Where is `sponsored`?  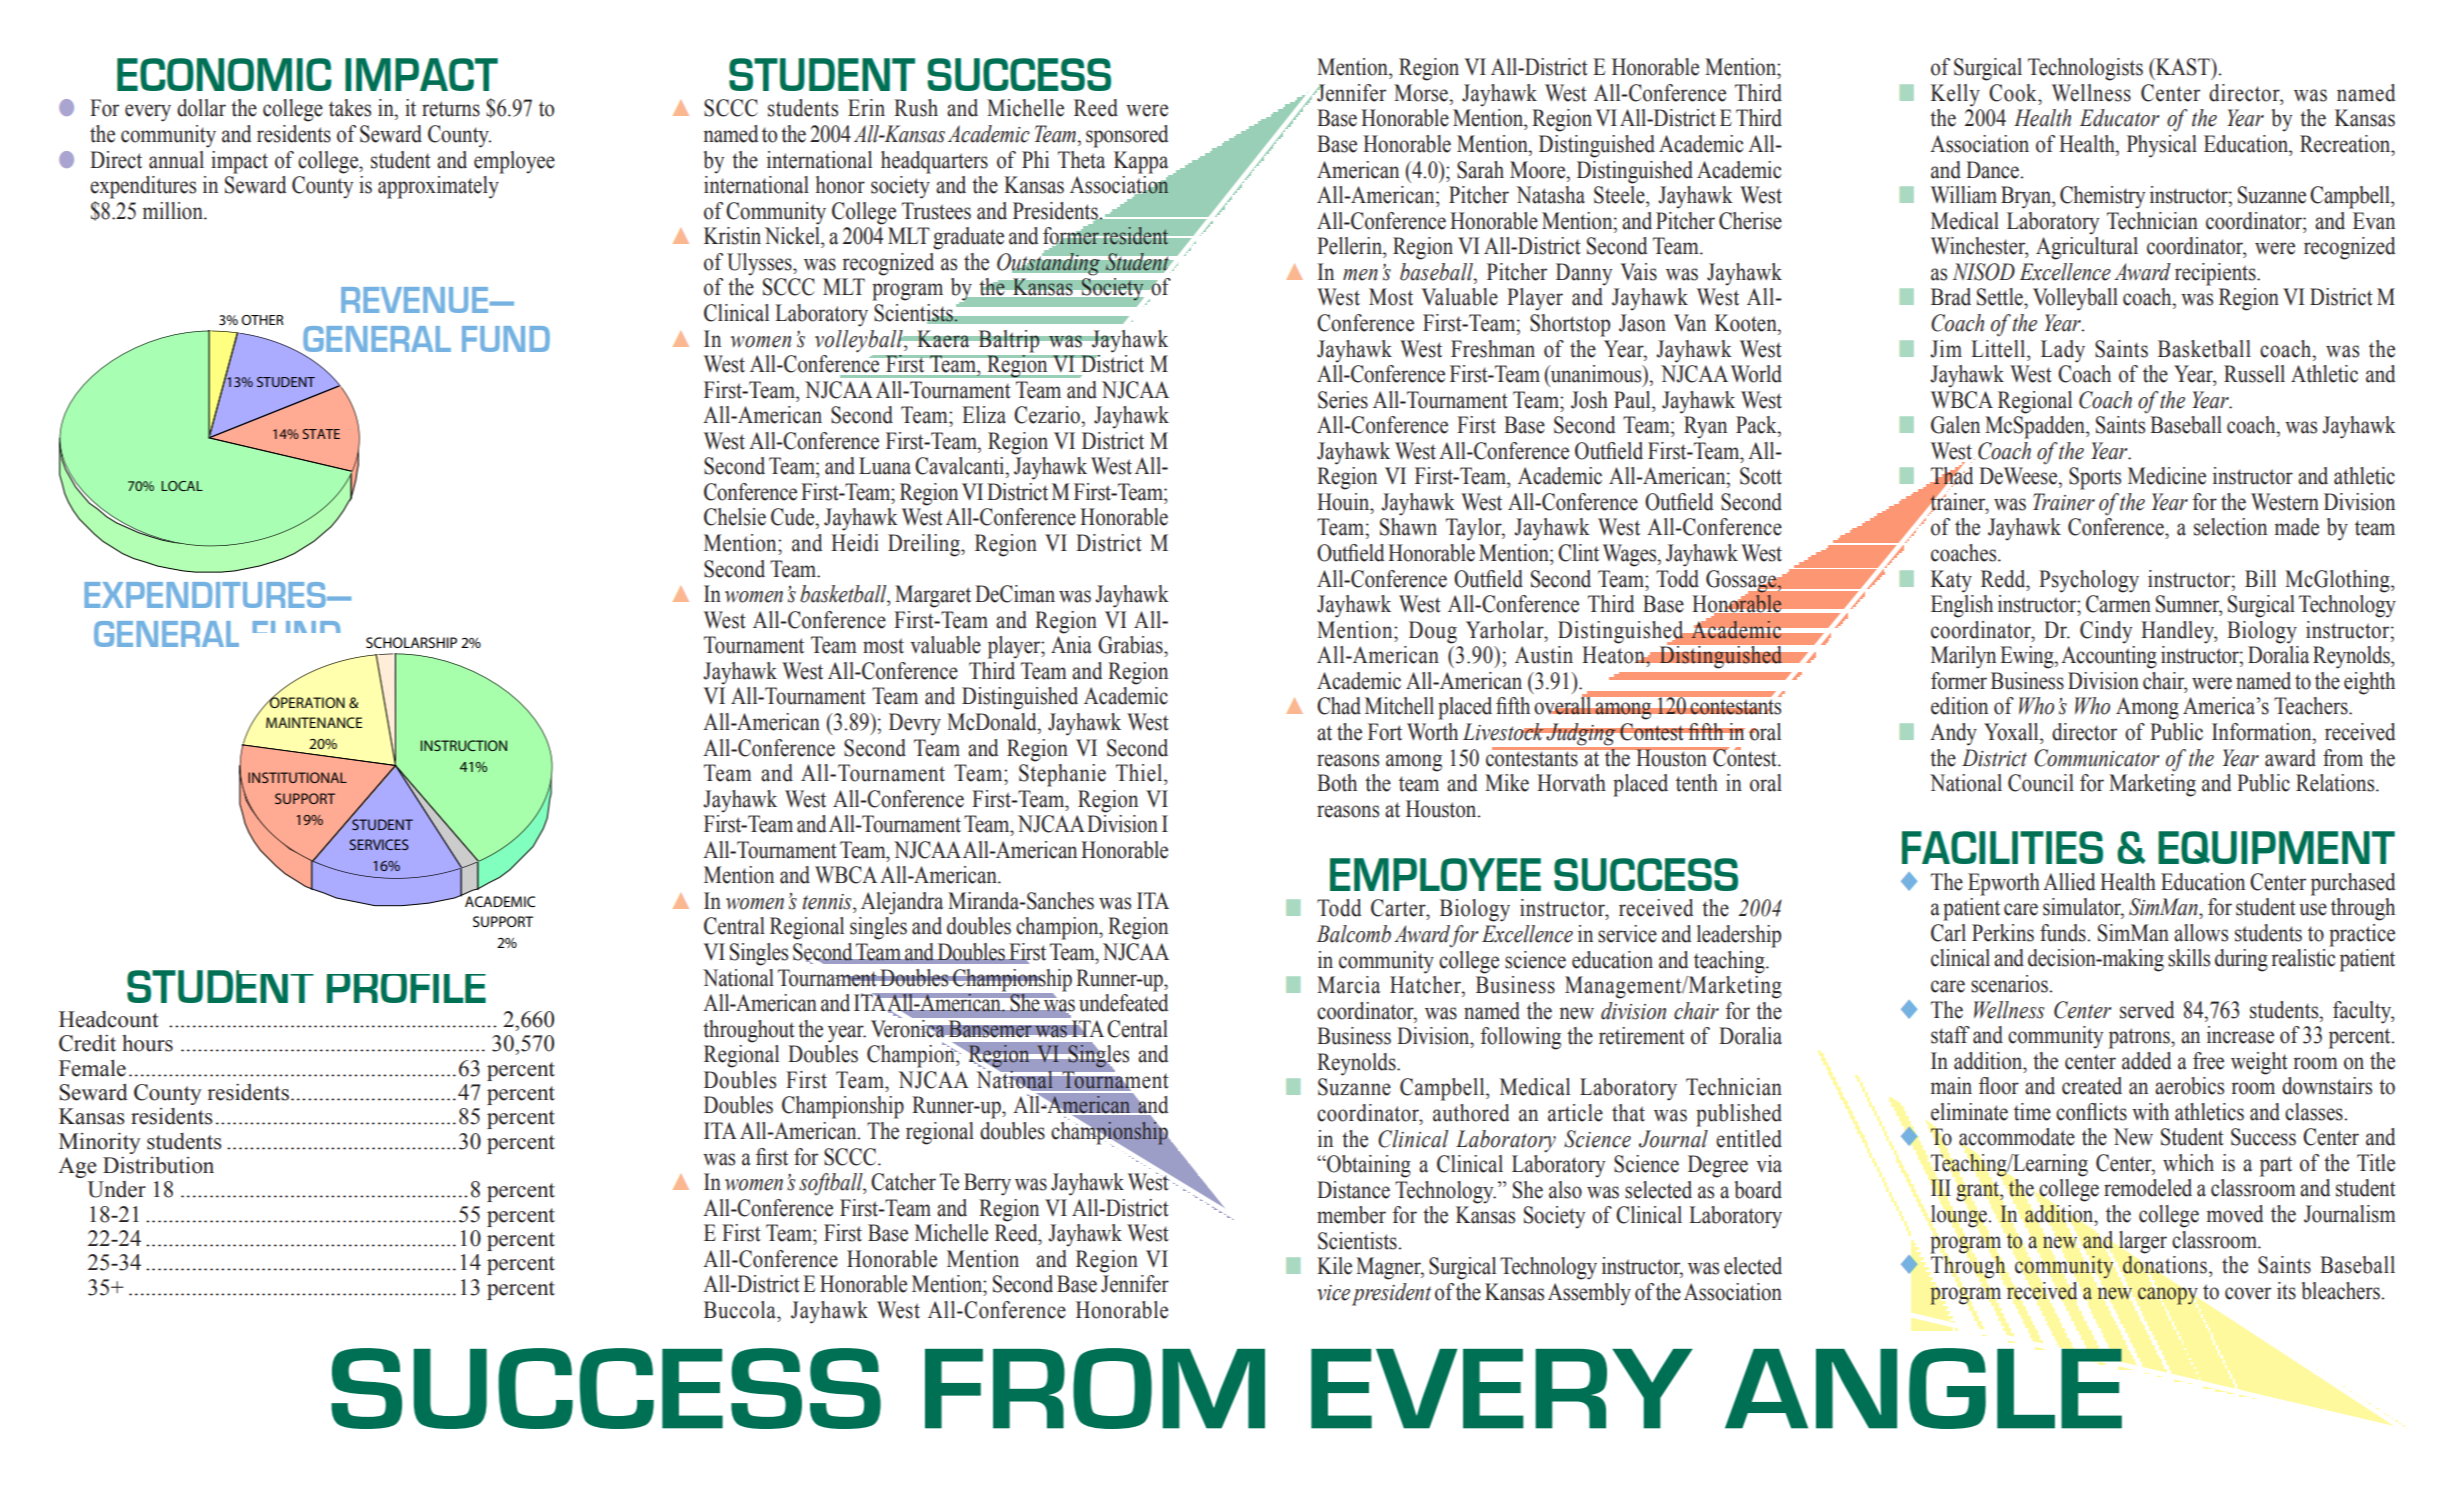
sponsored is located at coordinates (1127, 136).
